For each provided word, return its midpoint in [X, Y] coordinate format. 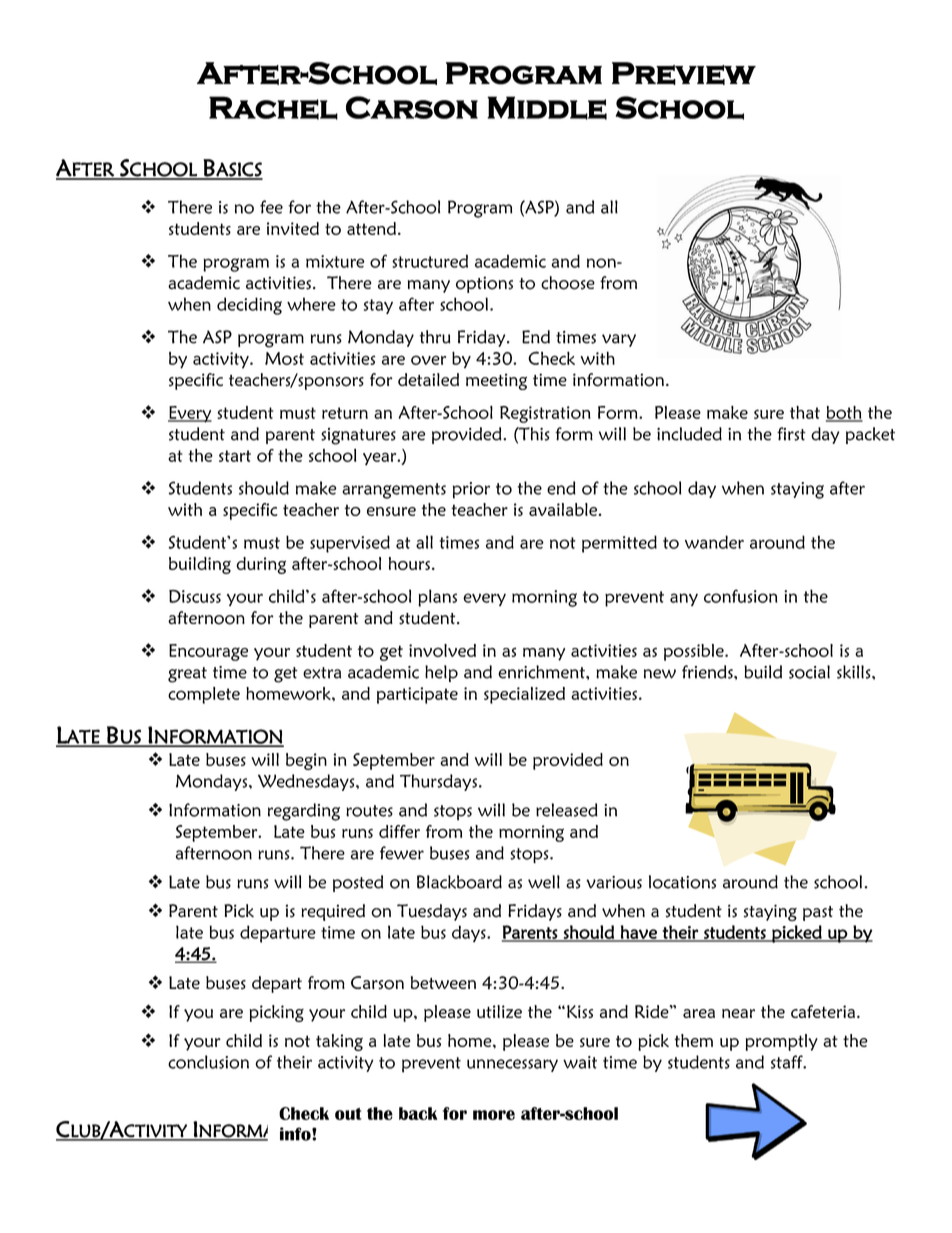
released [567, 810]
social [809, 672]
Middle [547, 108]
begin [306, 761]
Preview [684, 73]
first [791, 434]
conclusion [208, 1062]
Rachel [273, 108]
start [235, 456]
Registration [545, 414]
